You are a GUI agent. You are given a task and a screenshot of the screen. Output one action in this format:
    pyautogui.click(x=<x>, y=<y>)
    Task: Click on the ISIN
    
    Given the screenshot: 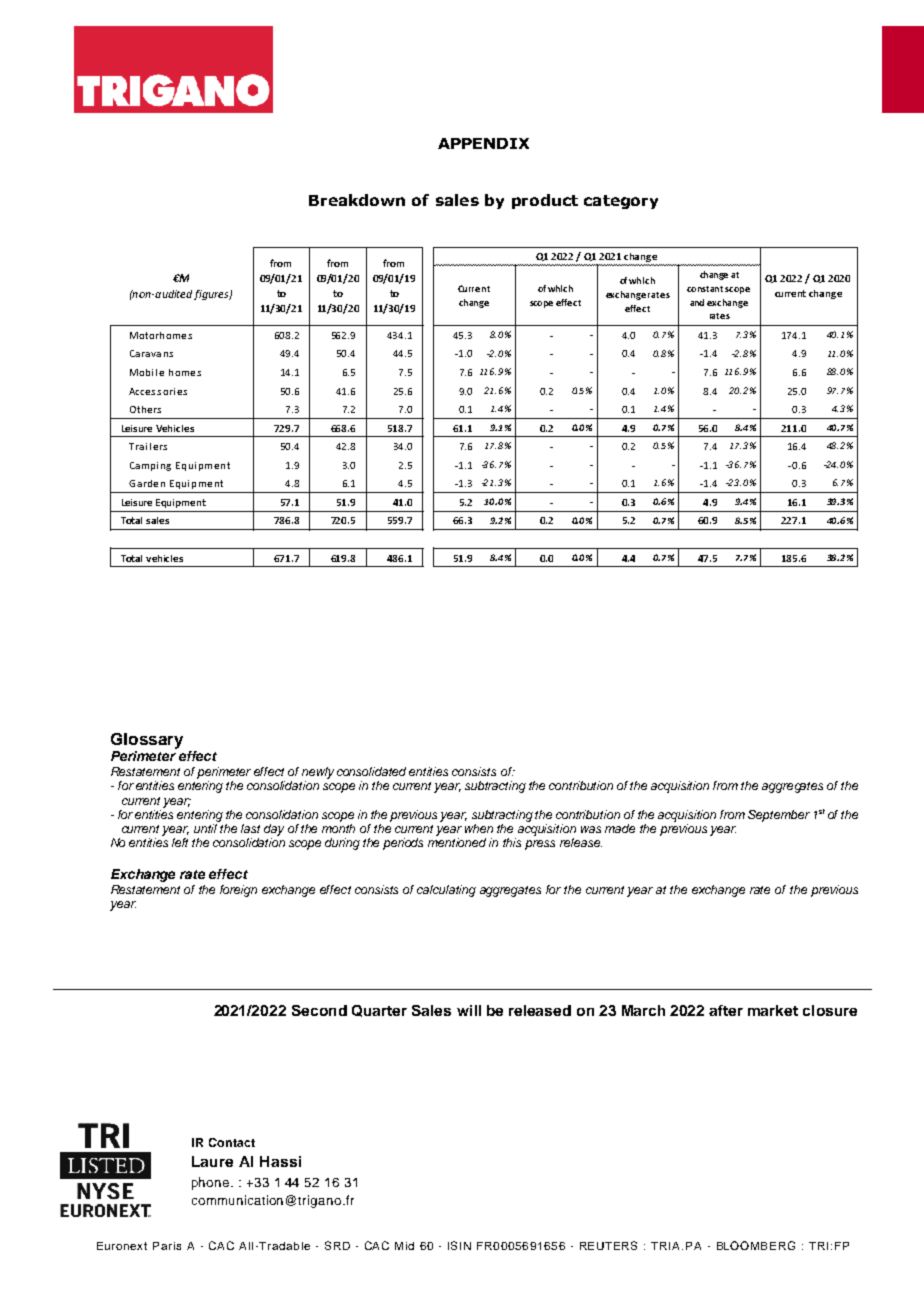 What is the action you would take?
    pyautogui.click(x=459, y=1245)
